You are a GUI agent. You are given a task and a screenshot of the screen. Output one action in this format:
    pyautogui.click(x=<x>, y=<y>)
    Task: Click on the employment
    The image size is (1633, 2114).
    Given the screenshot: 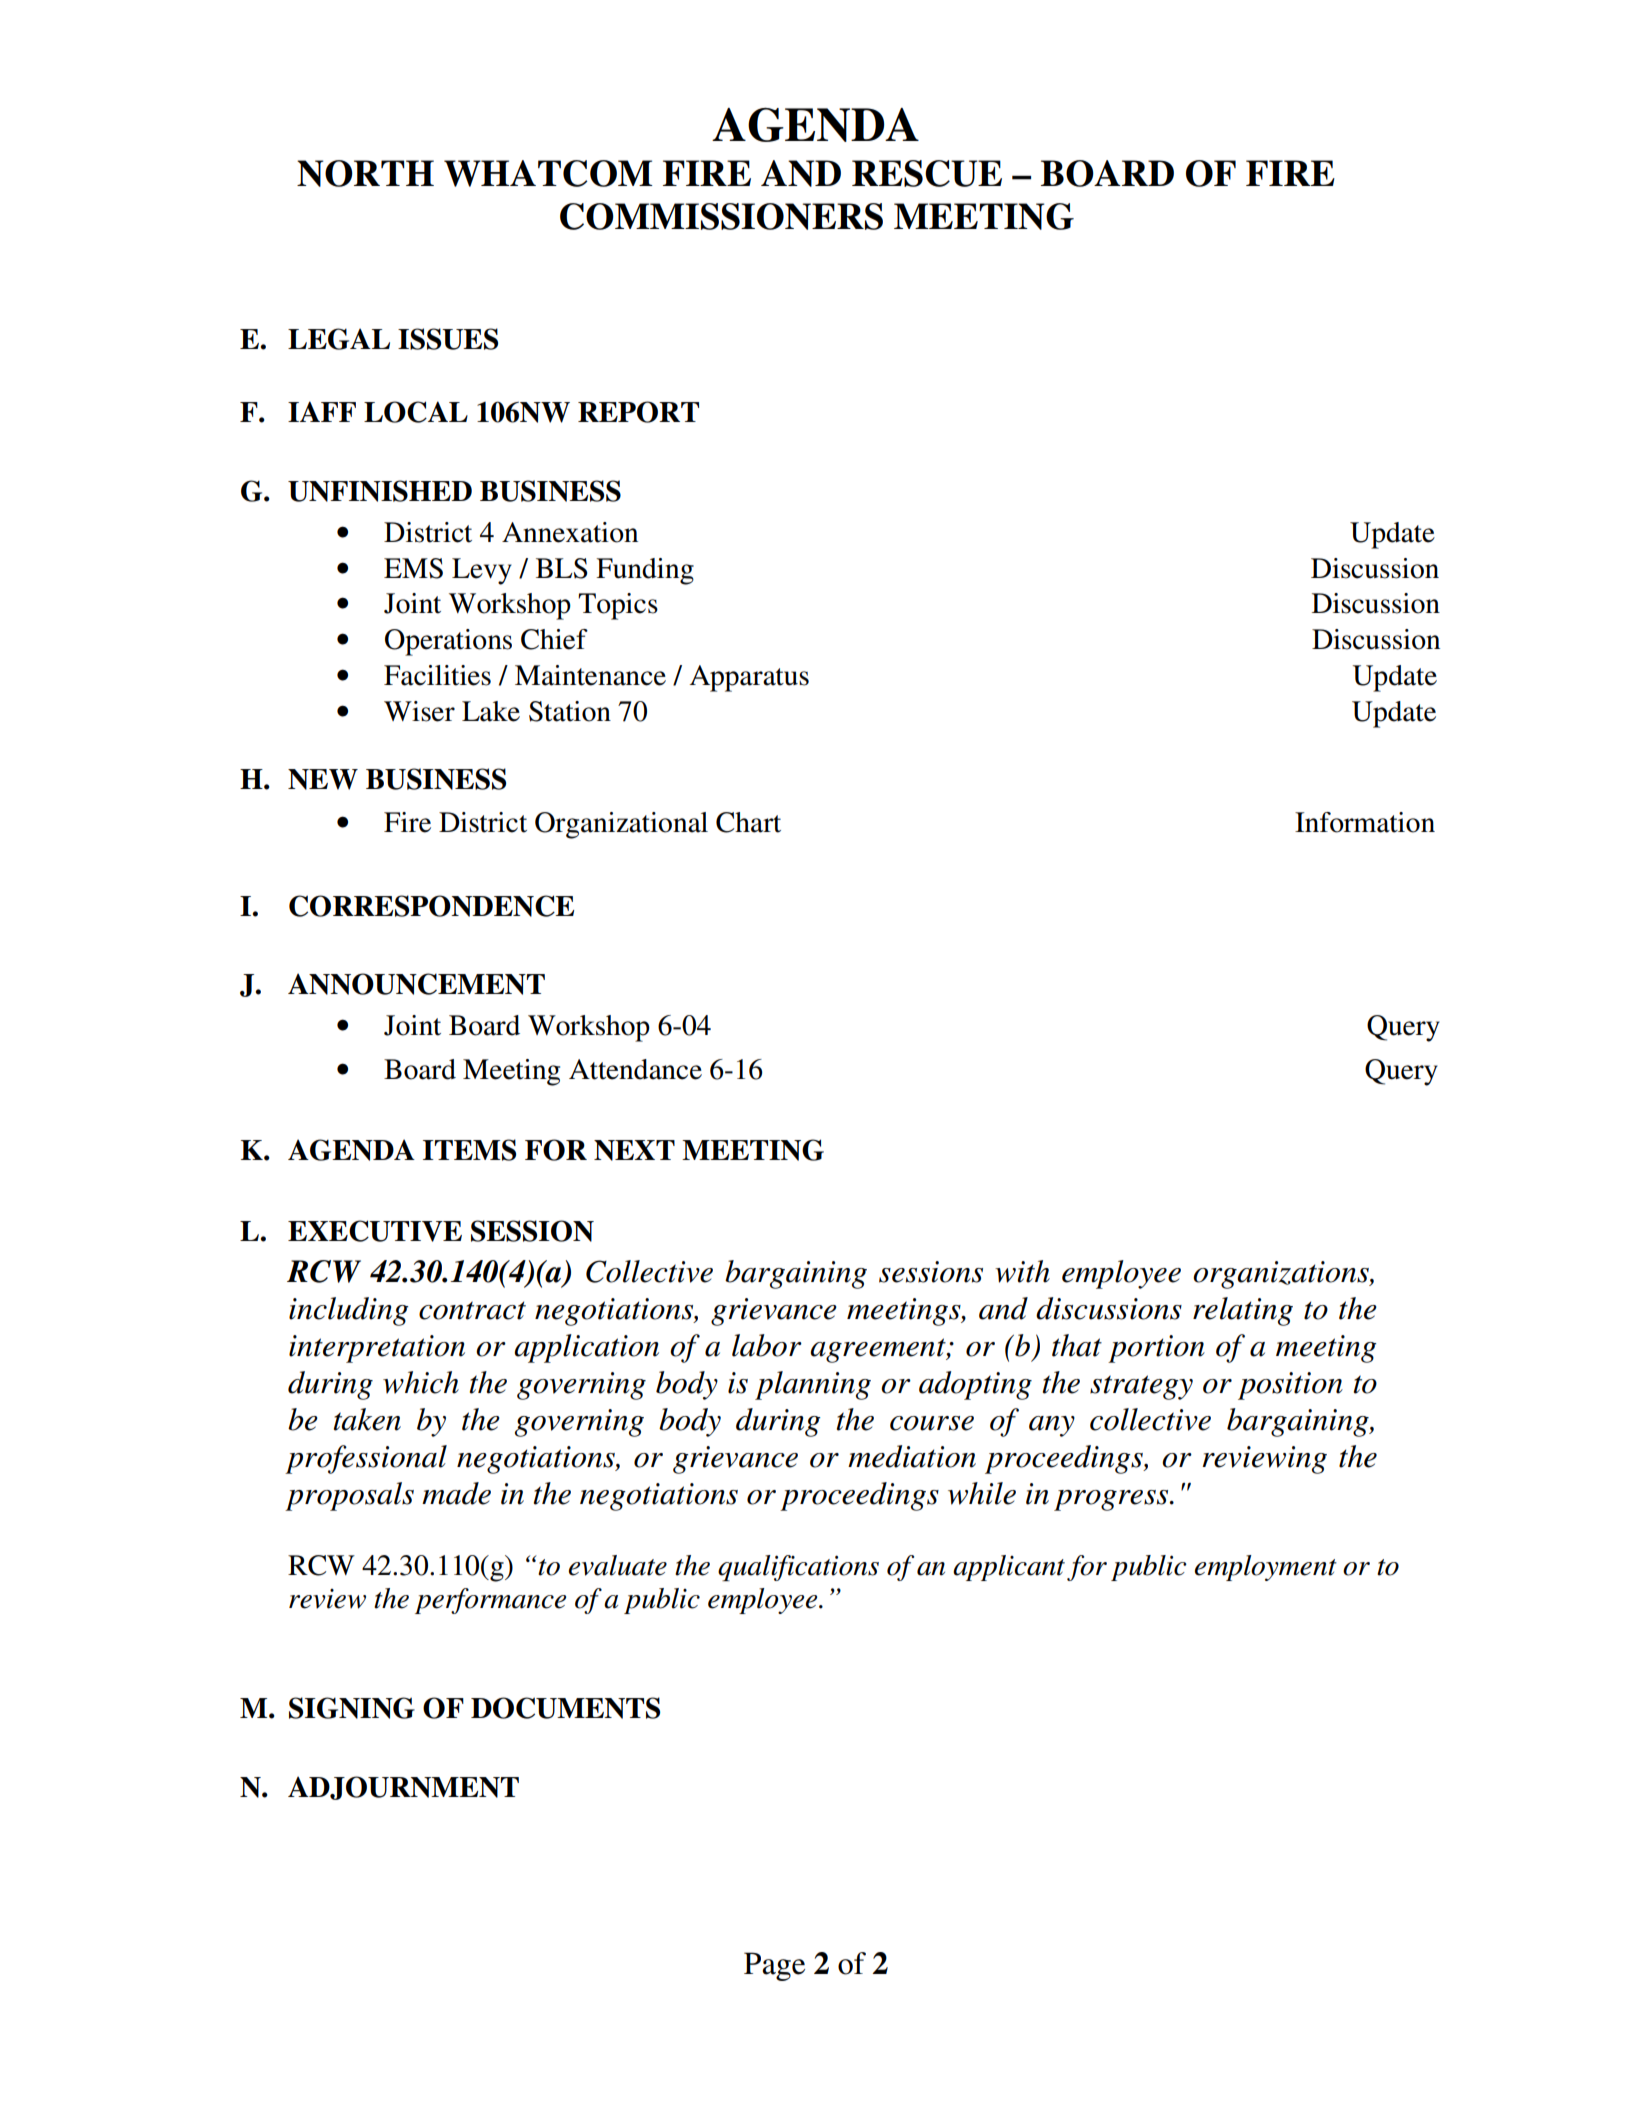 What is the action you would take?
    pyautogui.click(x=1266, y=1568)
